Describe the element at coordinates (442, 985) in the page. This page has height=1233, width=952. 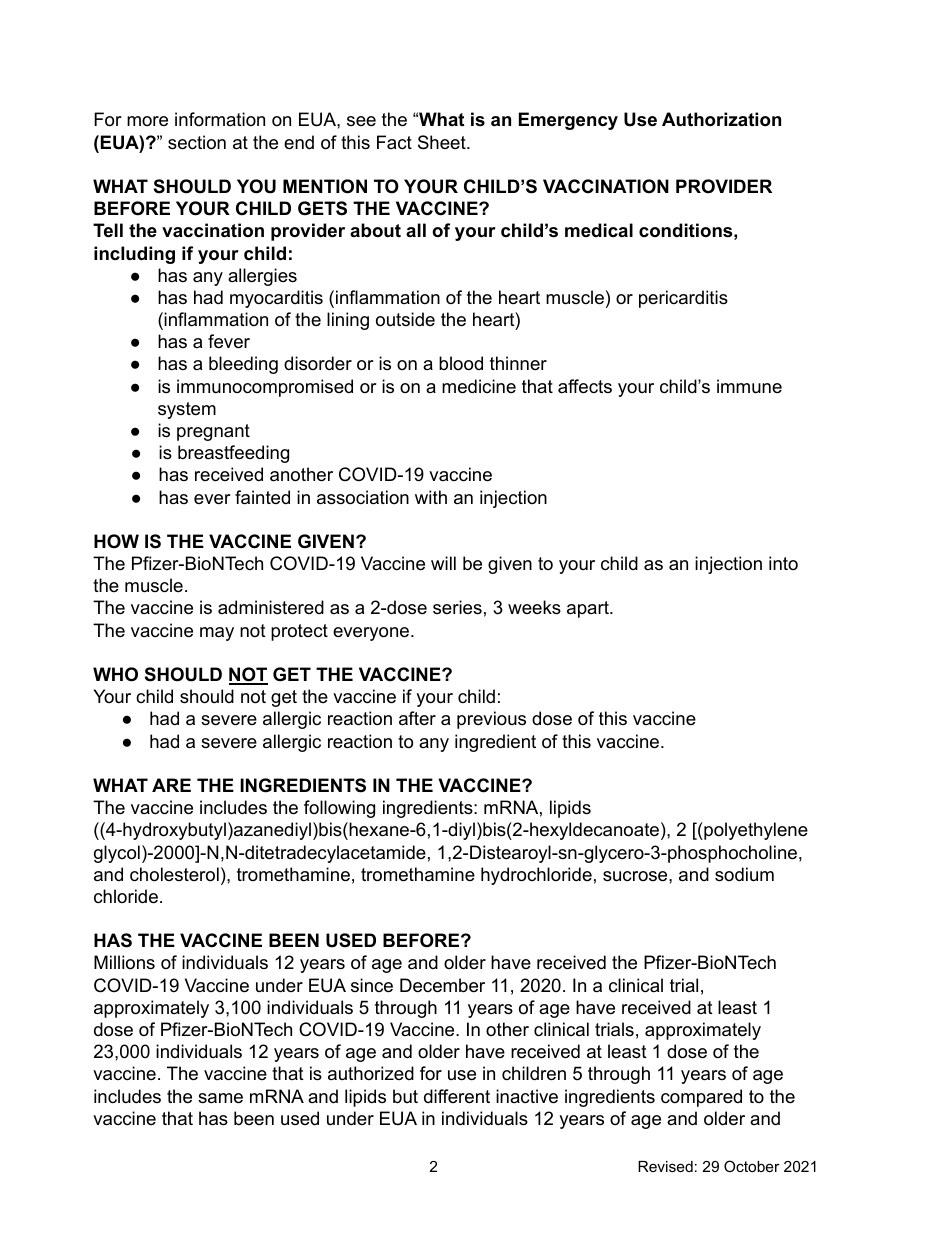
I see `December` at that location.
